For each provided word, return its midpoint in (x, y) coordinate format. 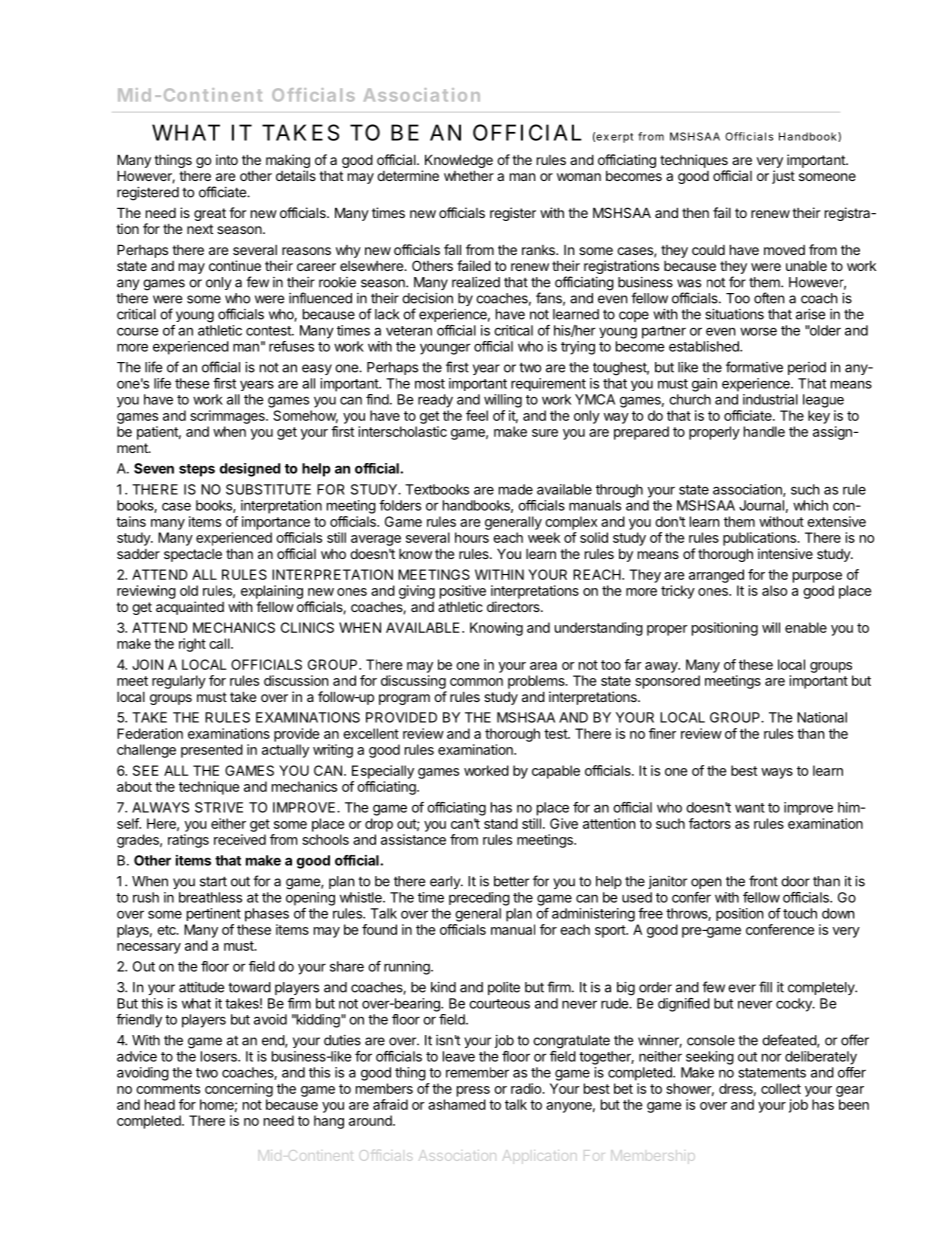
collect (781, 1088)
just (783, 177)
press (473, 1091)
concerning (239, 1090)
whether (469, 175)
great (210, 214)
